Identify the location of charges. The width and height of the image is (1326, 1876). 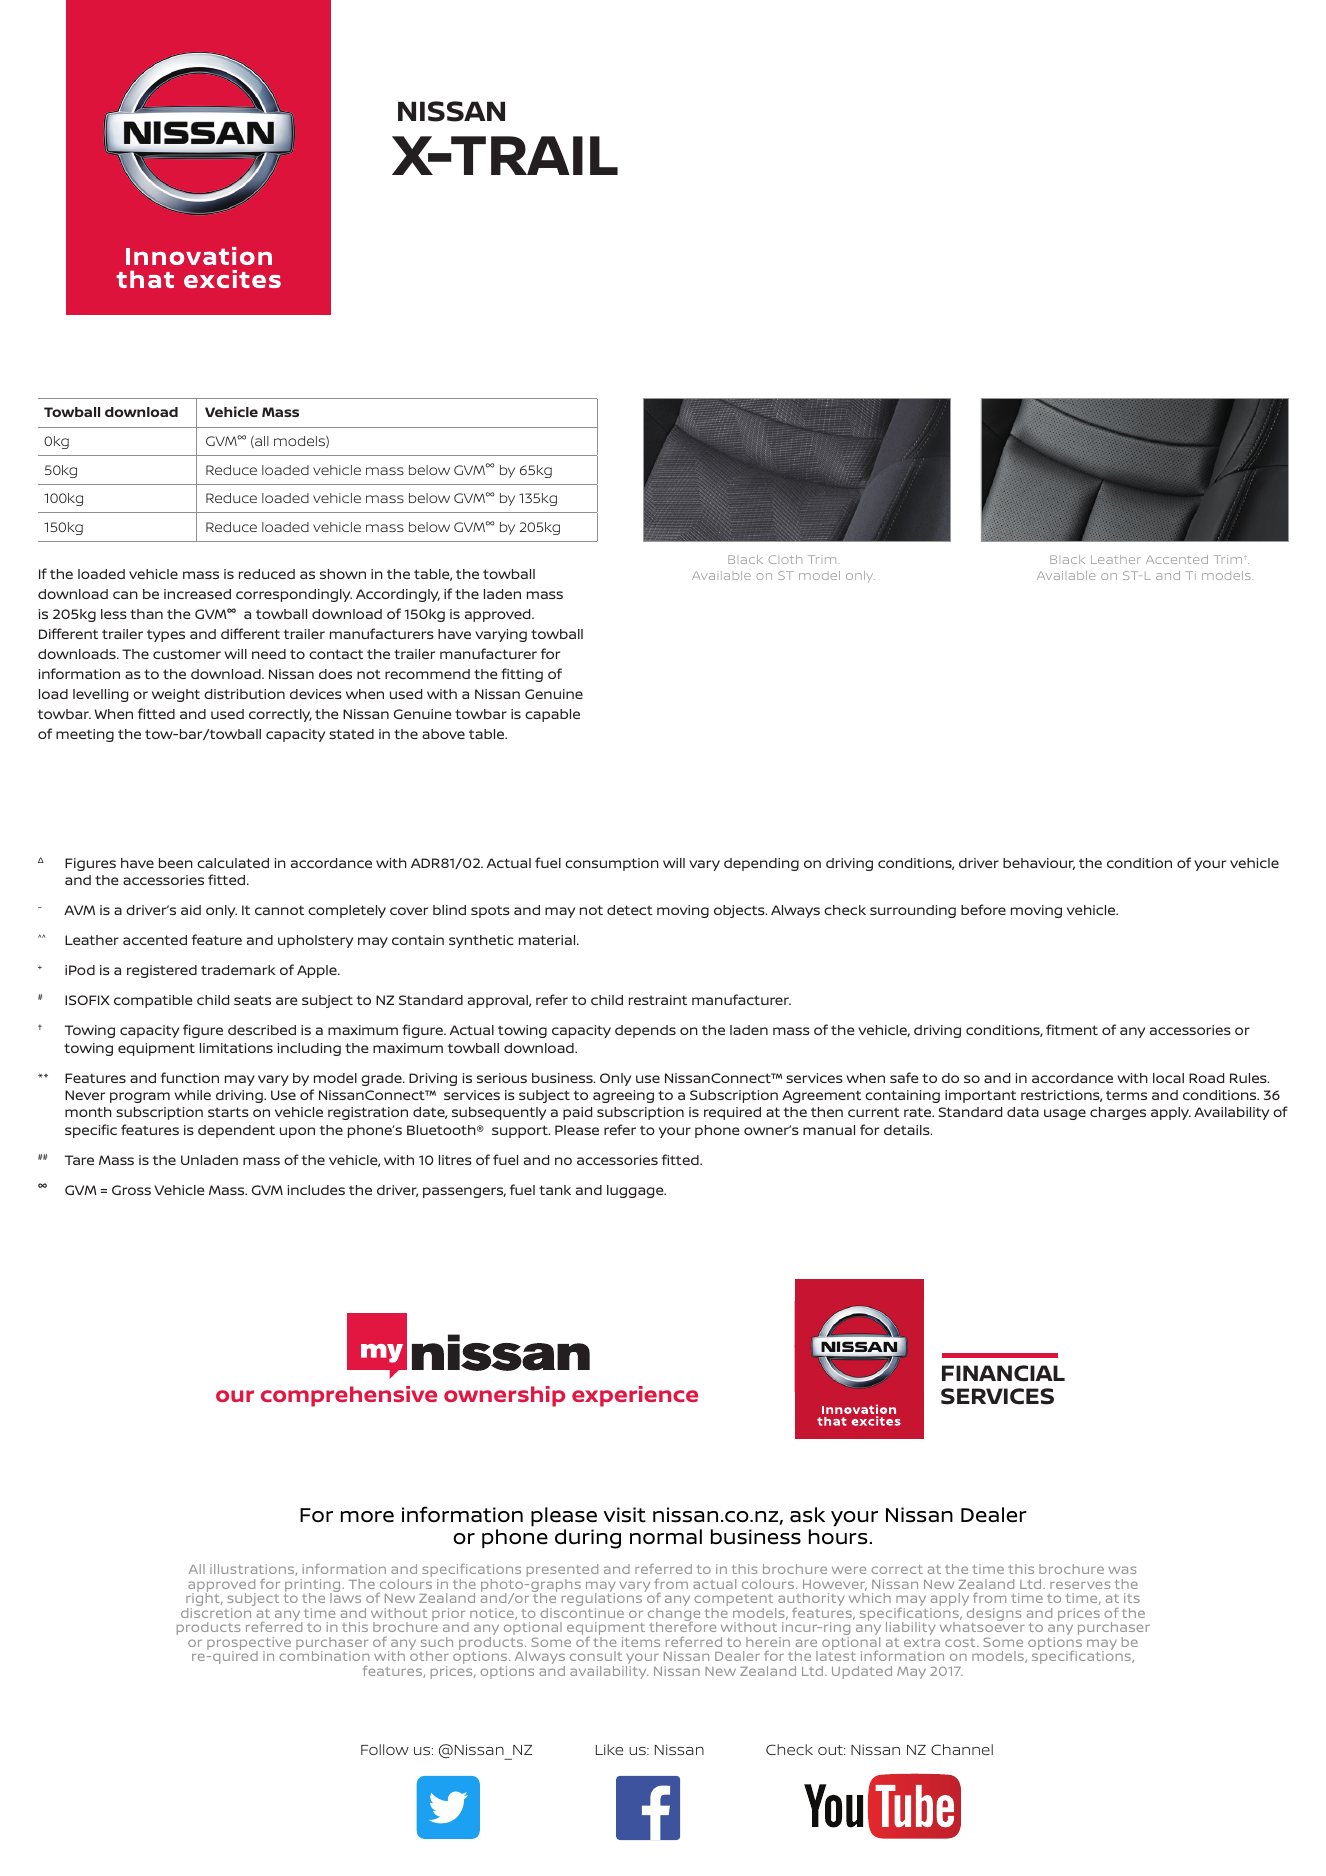
(1118, 1113).
